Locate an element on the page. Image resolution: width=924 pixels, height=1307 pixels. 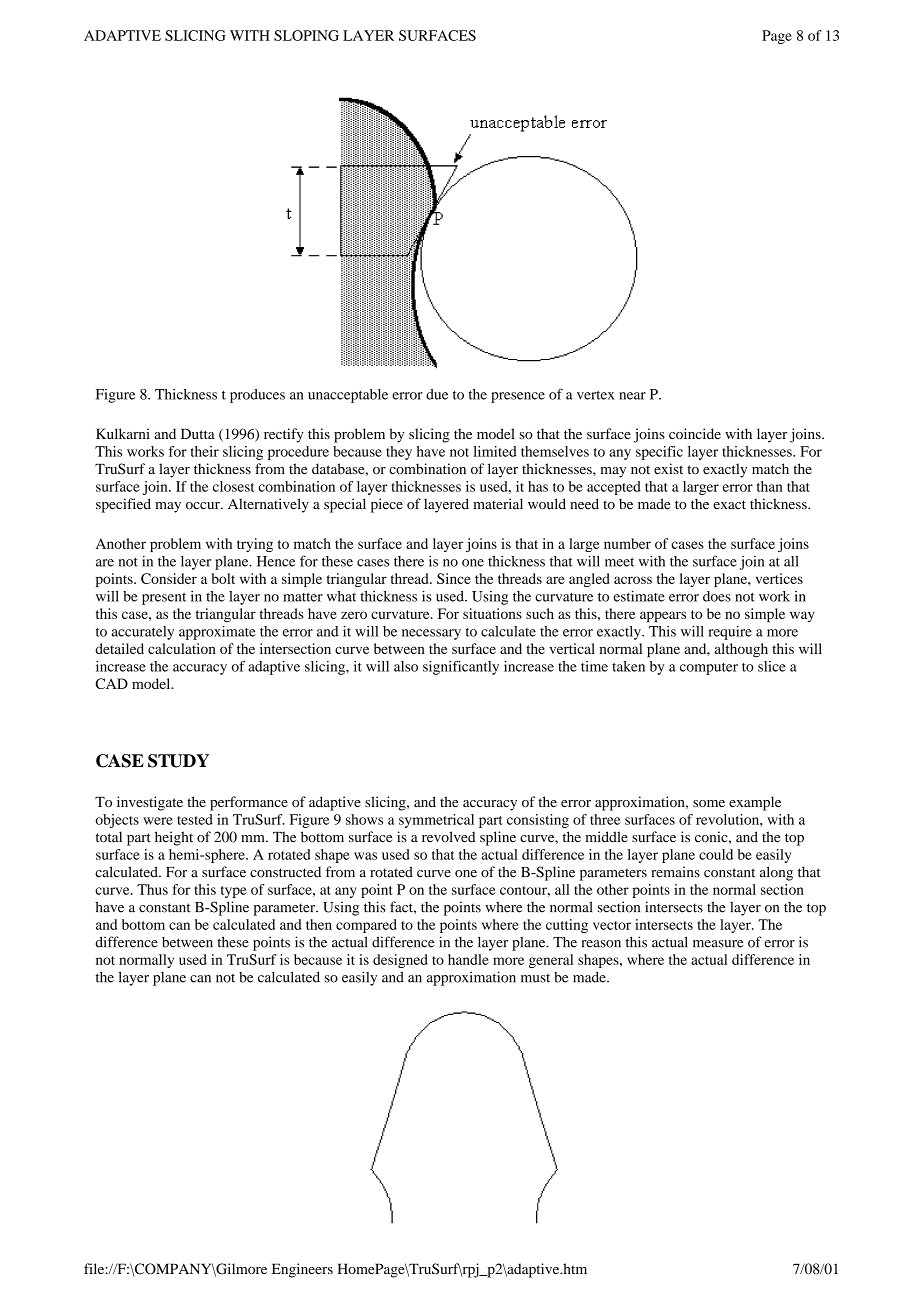
SLOPING is located at coordinates (306, 35).
